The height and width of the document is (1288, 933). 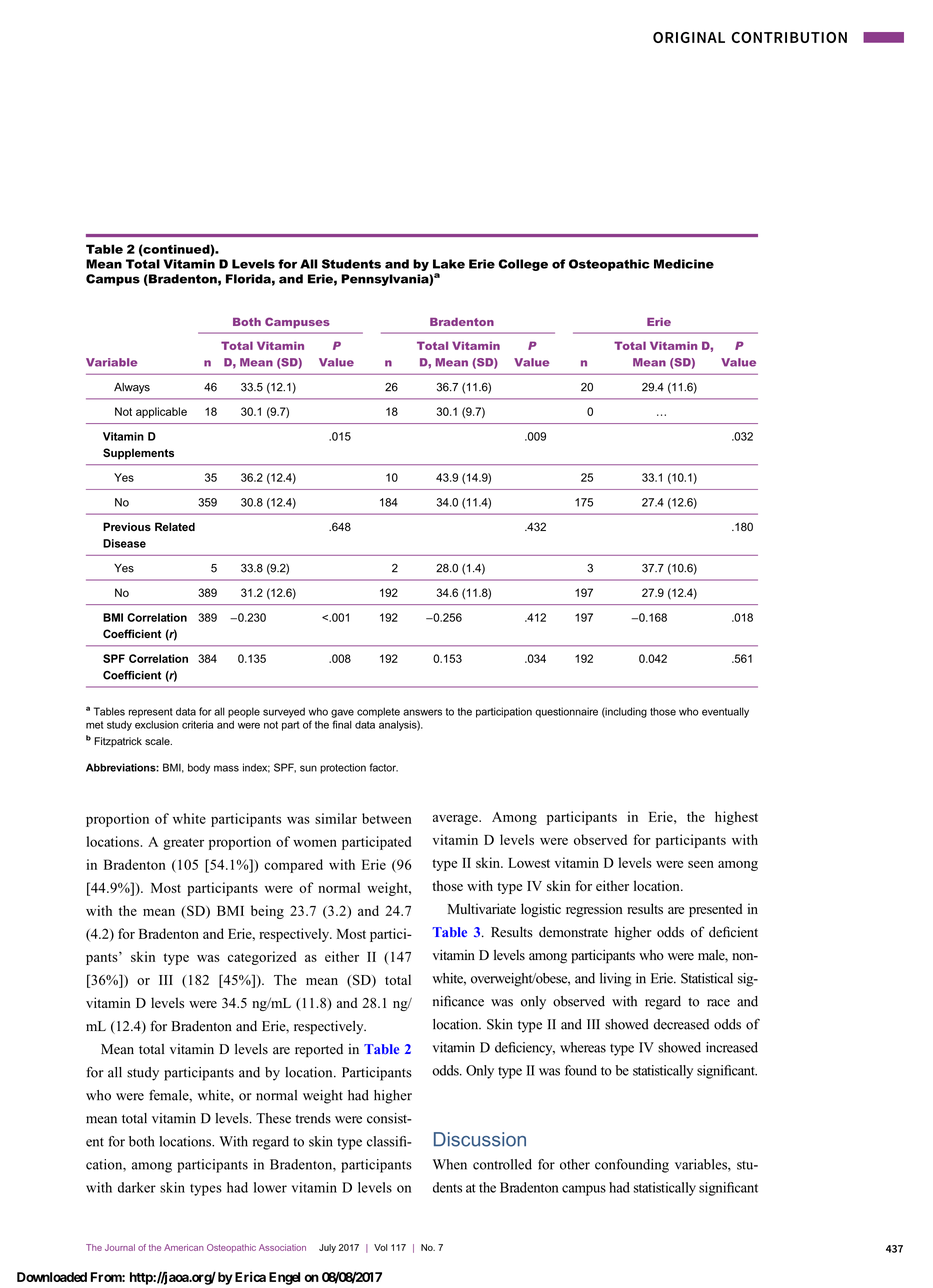 I want to click on answers, so click(x=422, y=712).
